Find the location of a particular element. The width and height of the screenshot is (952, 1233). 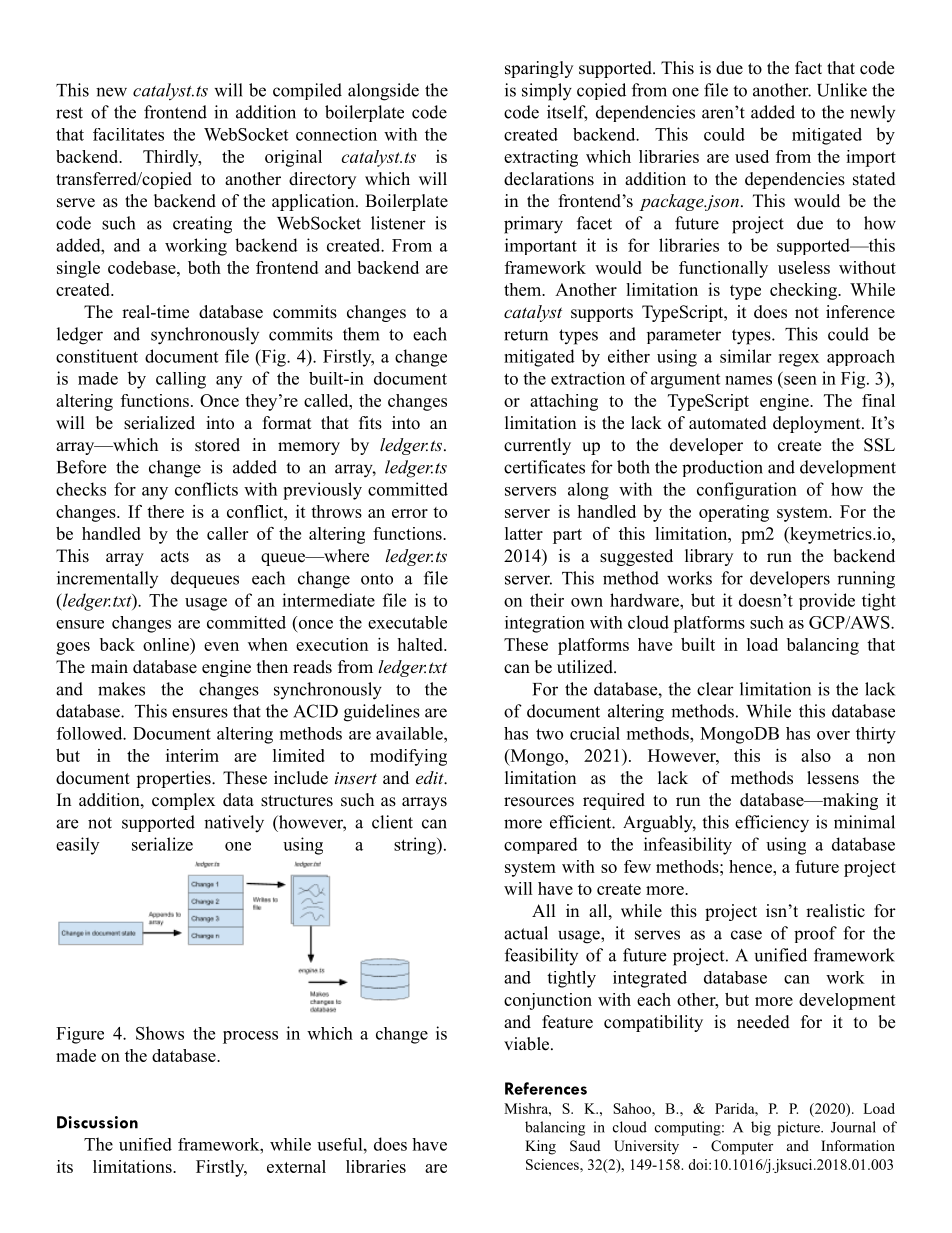

useless is located at coordinates (804, 267).
